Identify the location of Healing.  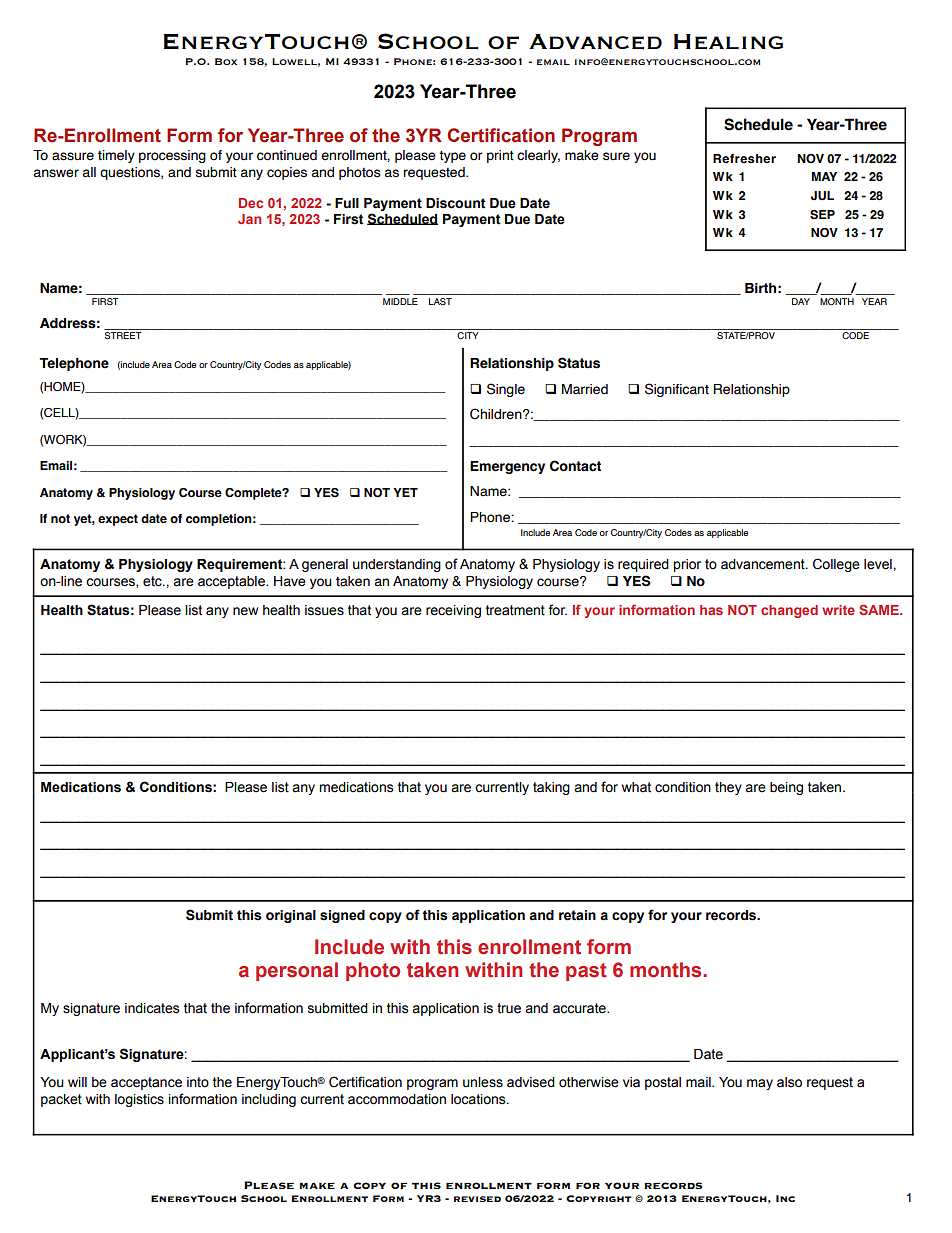
(728, 42).
